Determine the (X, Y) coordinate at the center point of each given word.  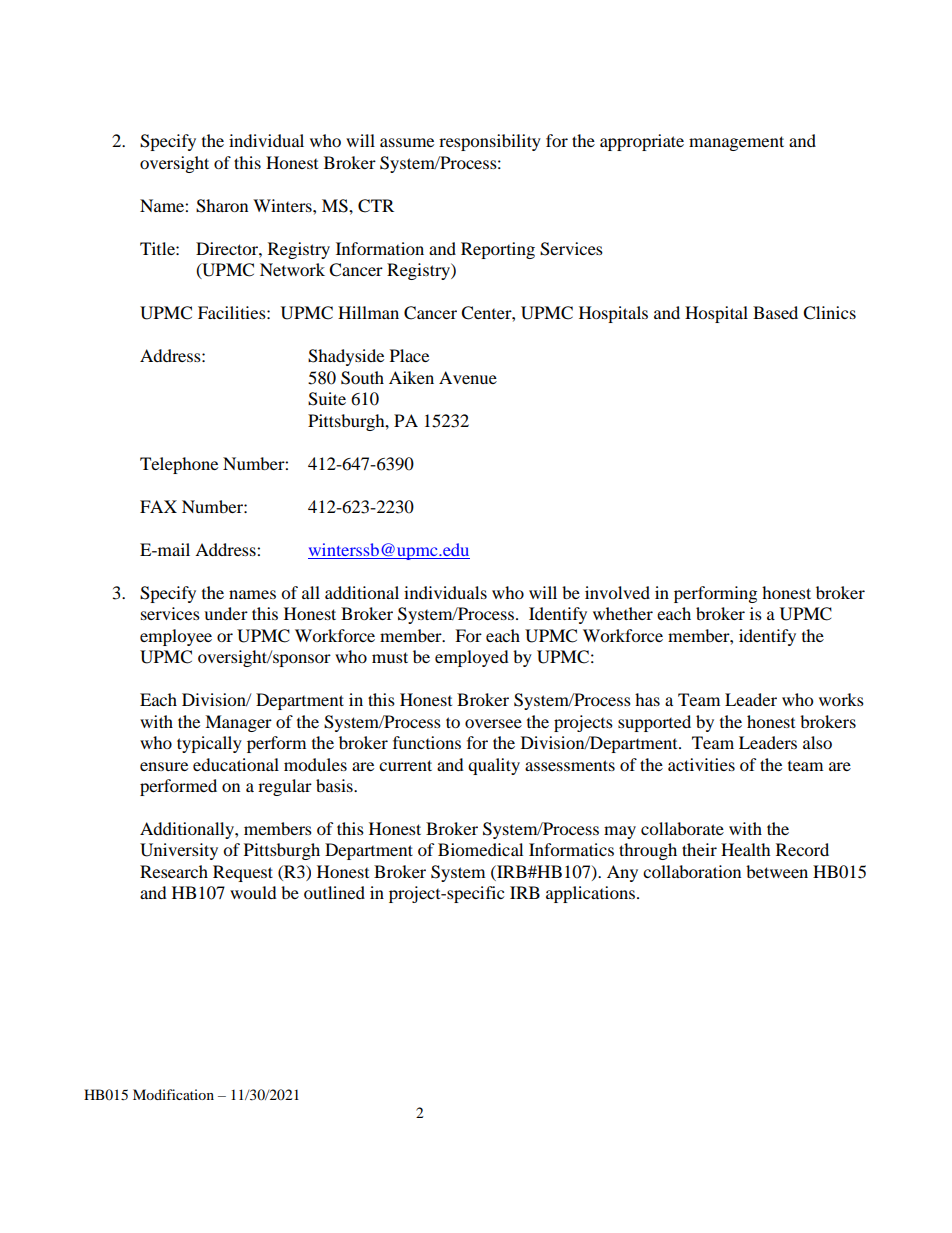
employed (472, 658)
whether (623, 613)
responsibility (490, 142)
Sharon (222, 206)
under (226, 613)
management (736, 143)
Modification (173, 1094)
